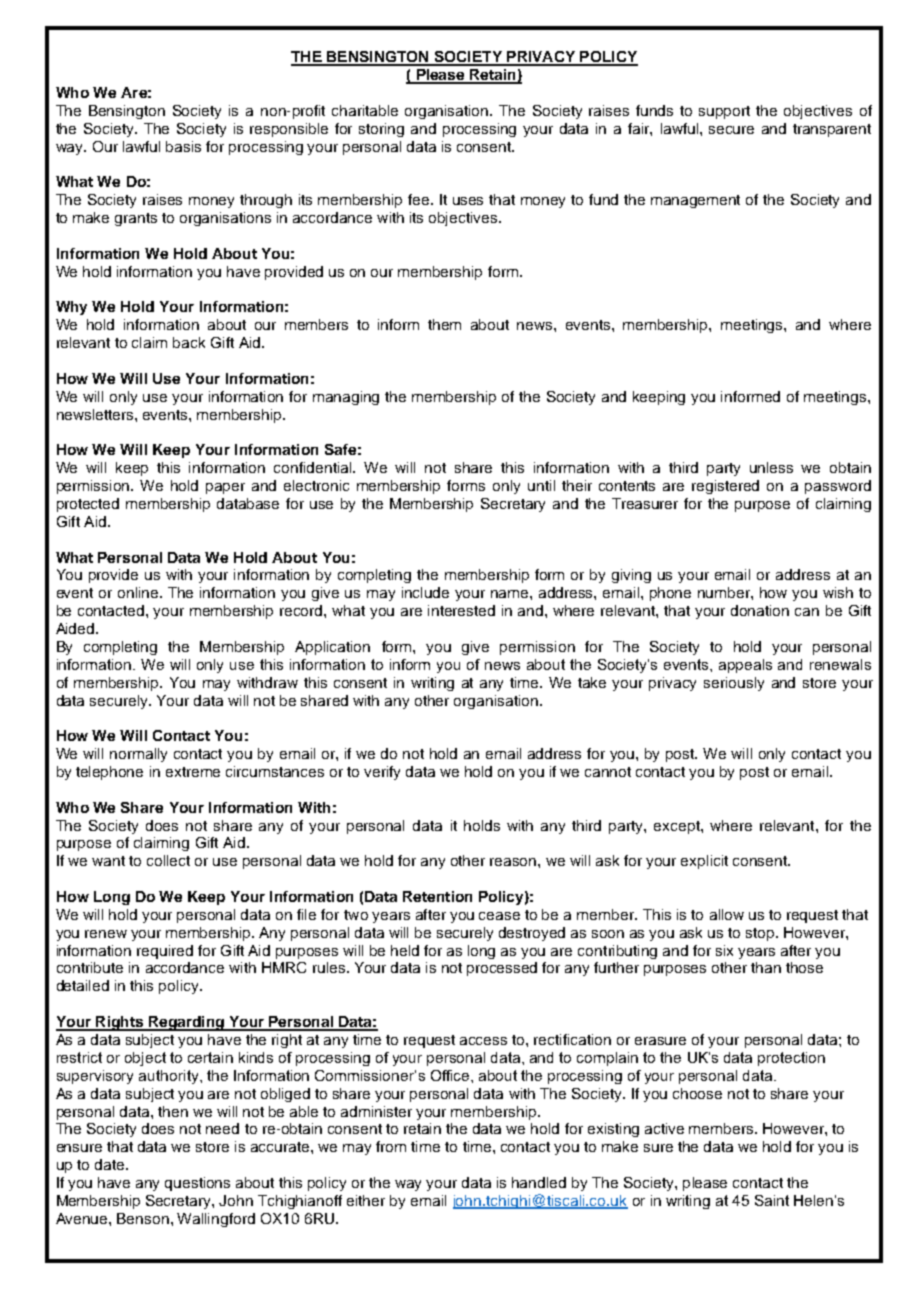 The width and height of the page is (924, 1308). What do you see at coordinates (391, 1146) in the page?
I see `from` at bounding box center [391, 1146].
